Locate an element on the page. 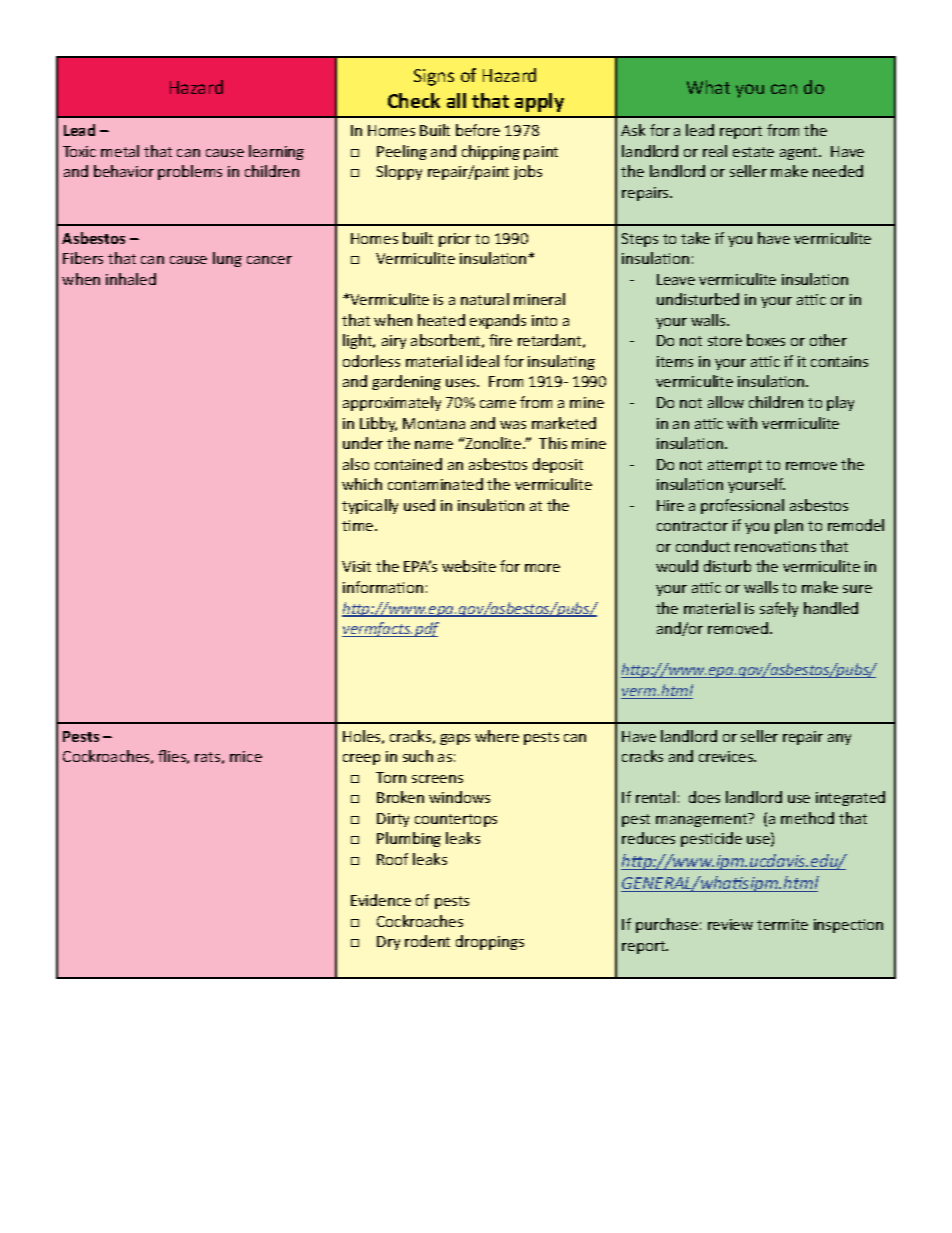 This document has height=1233, width=952. estate is located at coordinates (753, 152).
